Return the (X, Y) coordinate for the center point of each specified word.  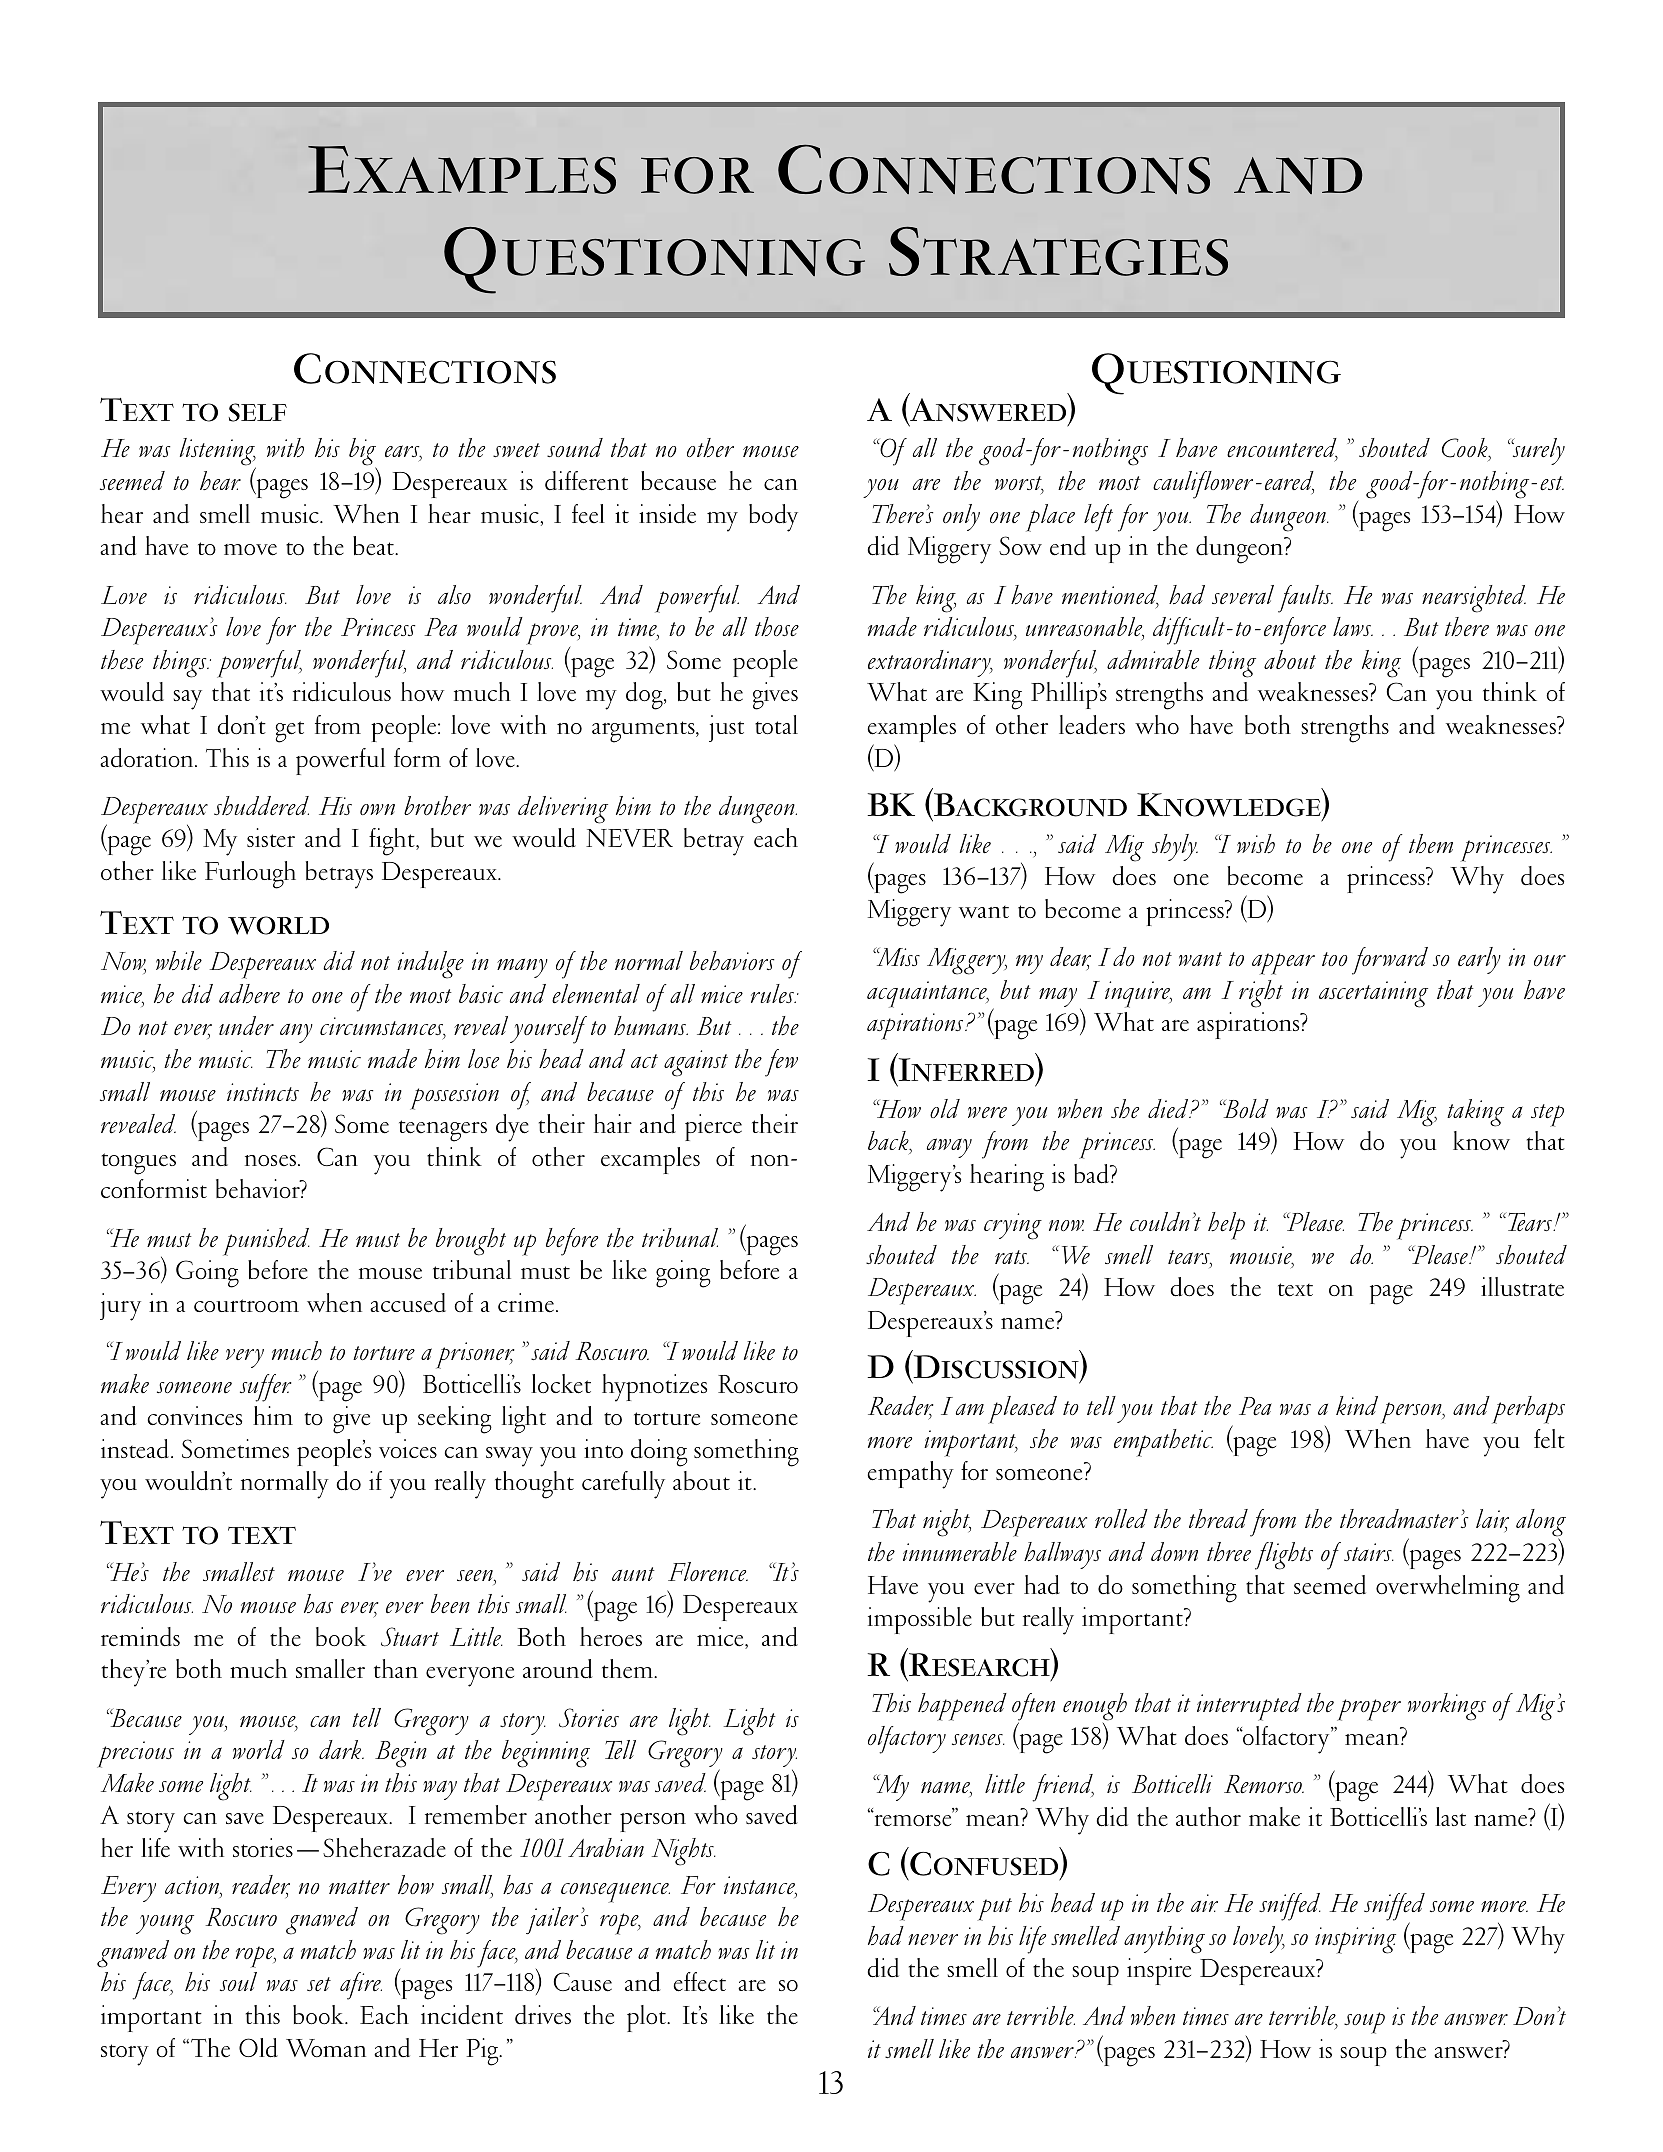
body (773, 518)
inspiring (1355, 1940)
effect (699, 1982)
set (319, 1984)
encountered (1282, 449)
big (363, 453)
